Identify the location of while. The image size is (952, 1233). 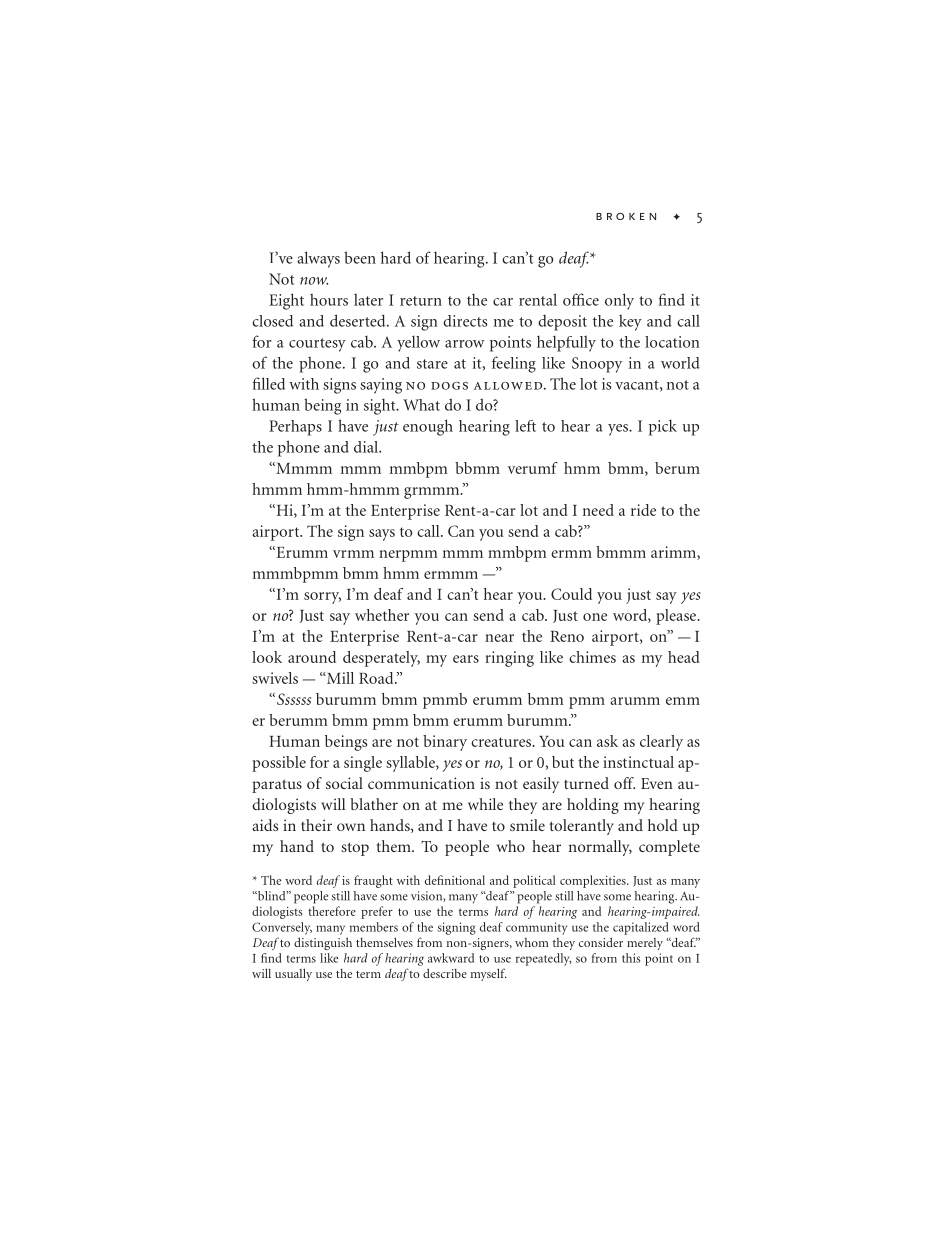
(485, 804).
